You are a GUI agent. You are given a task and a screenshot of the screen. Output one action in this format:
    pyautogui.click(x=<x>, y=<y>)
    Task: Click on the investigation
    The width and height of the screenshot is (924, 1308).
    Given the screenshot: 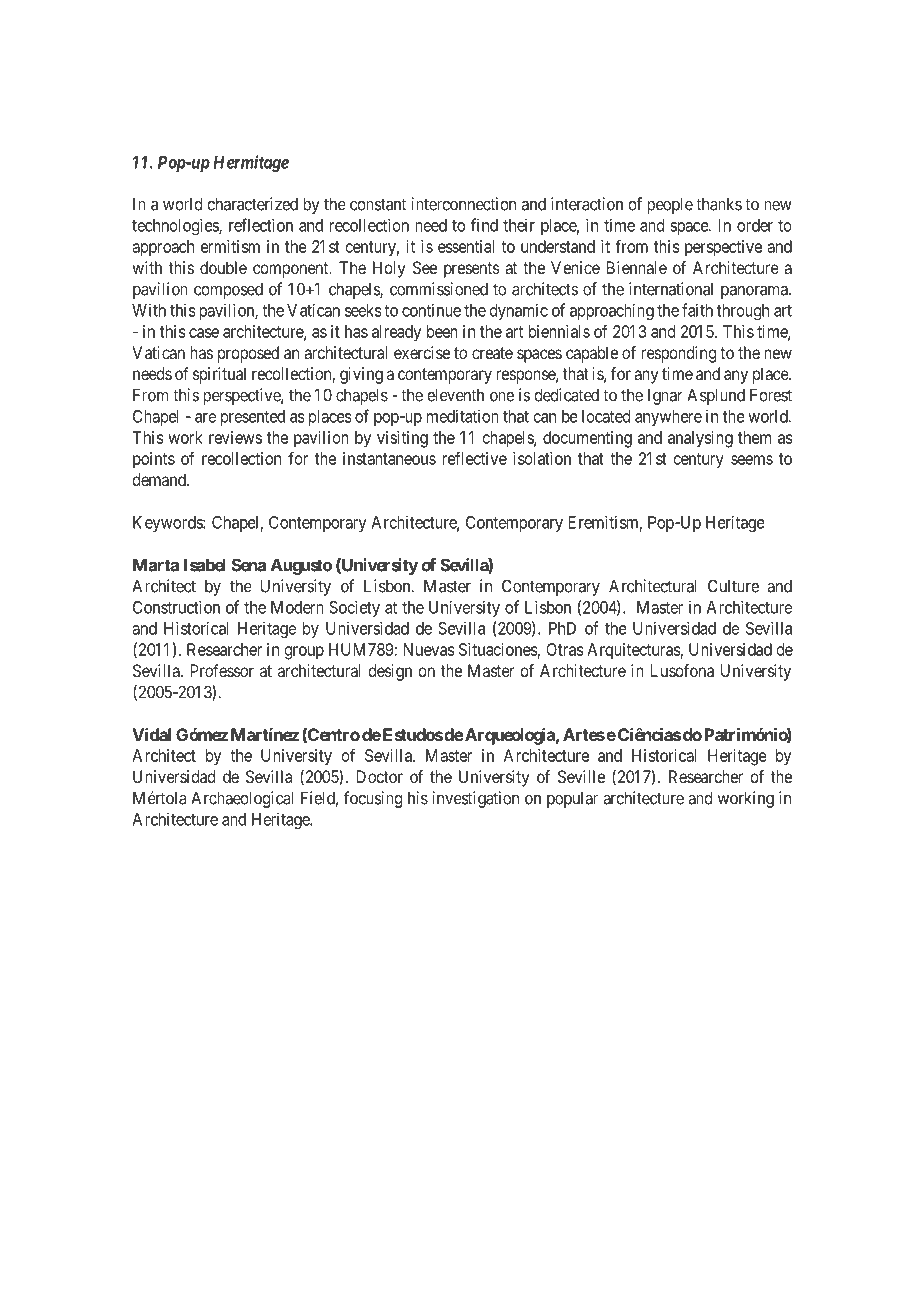 What is the action you would take?
    pyautogui.click(x=475, y=799)
